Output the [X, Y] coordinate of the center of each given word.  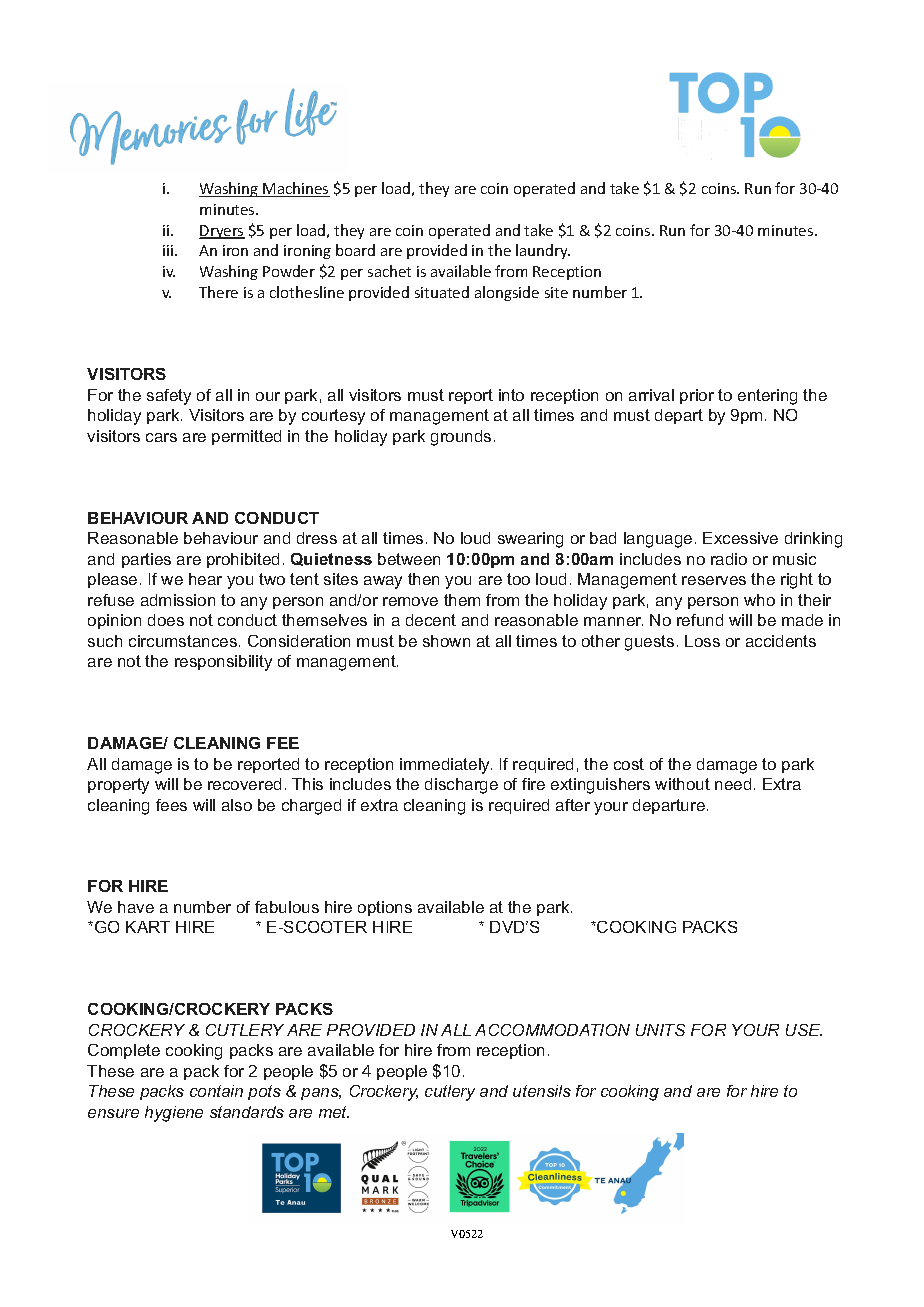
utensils [542, 1091]
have [136, 907]
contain [216, 1091]
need [733, 784]
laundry [543, 251]
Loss [702, 641]
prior [697, 396]
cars [161, 437]
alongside [507, 293]
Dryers [222, 232]
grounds [461, 438]
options [385, 908]
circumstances [183, 641]
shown [446, 641]
